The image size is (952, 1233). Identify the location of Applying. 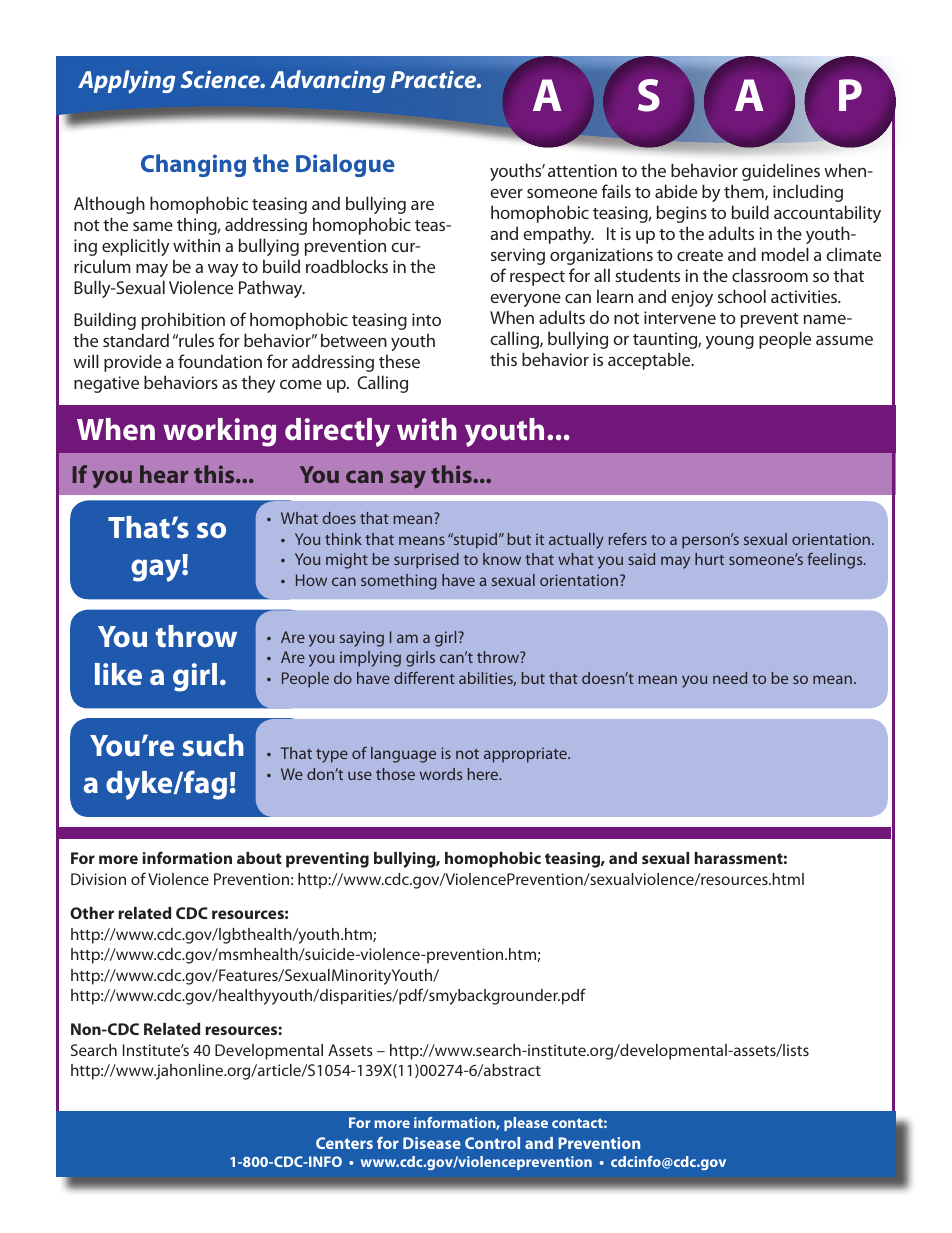
(126, 82).
